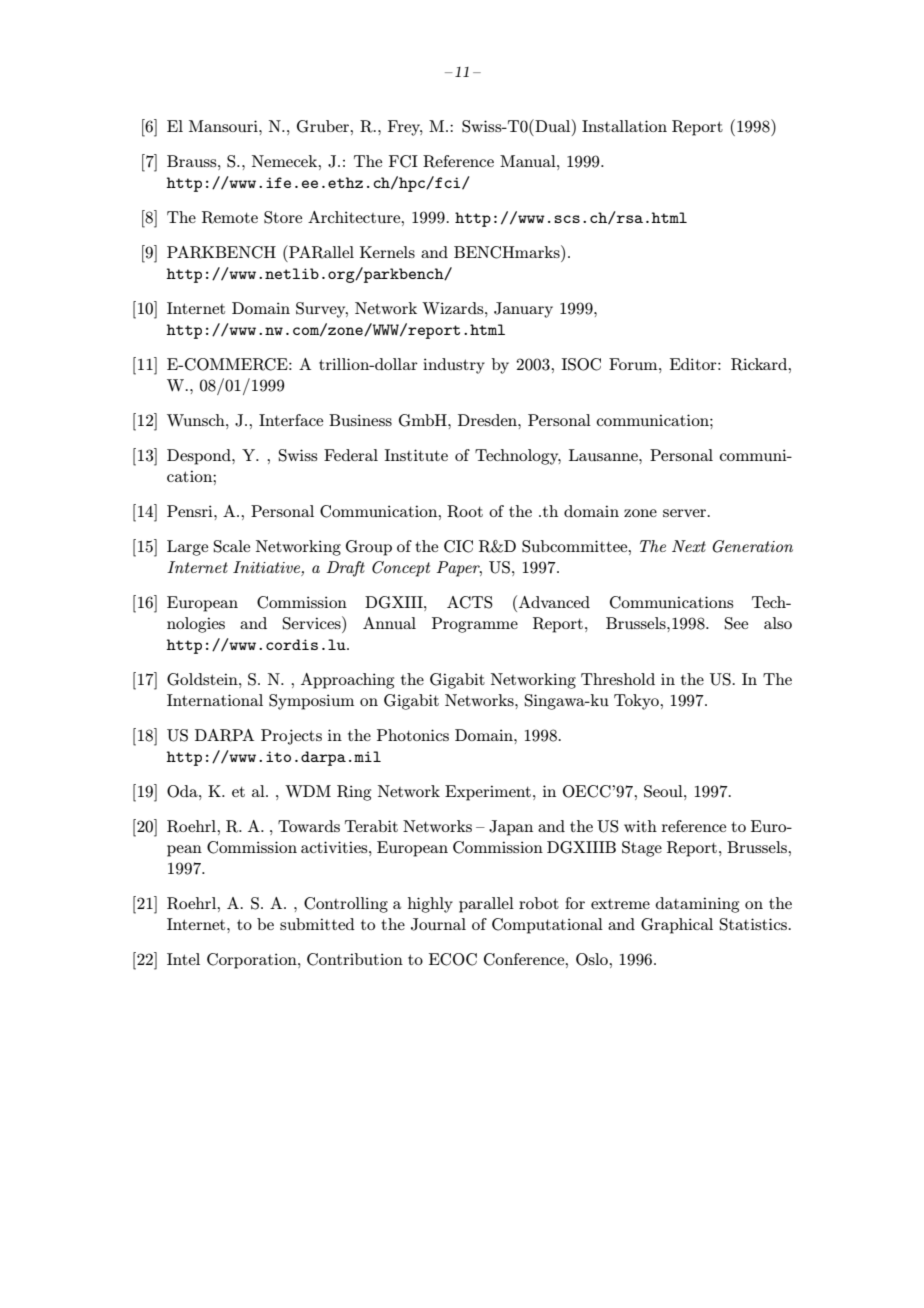 Image resolution: width=924 pixels, height=1308 pixels. I want to click on Installation, so click(624, 126).
